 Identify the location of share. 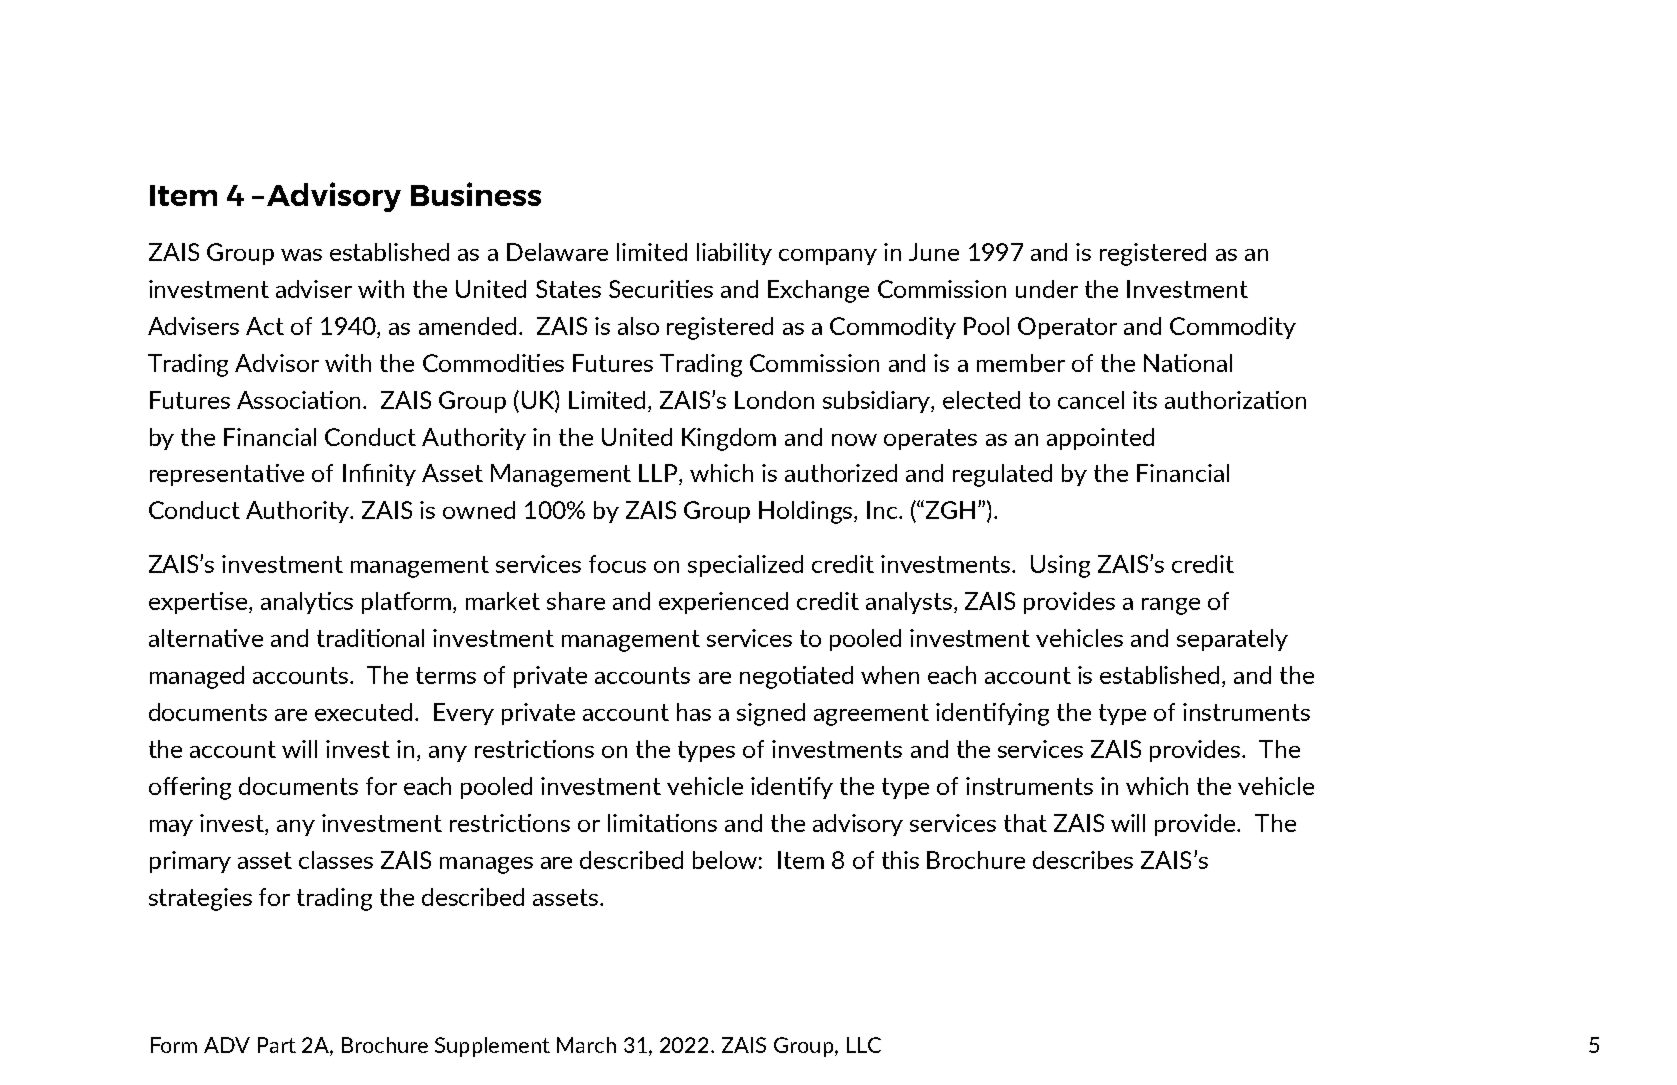
(576, 601).
